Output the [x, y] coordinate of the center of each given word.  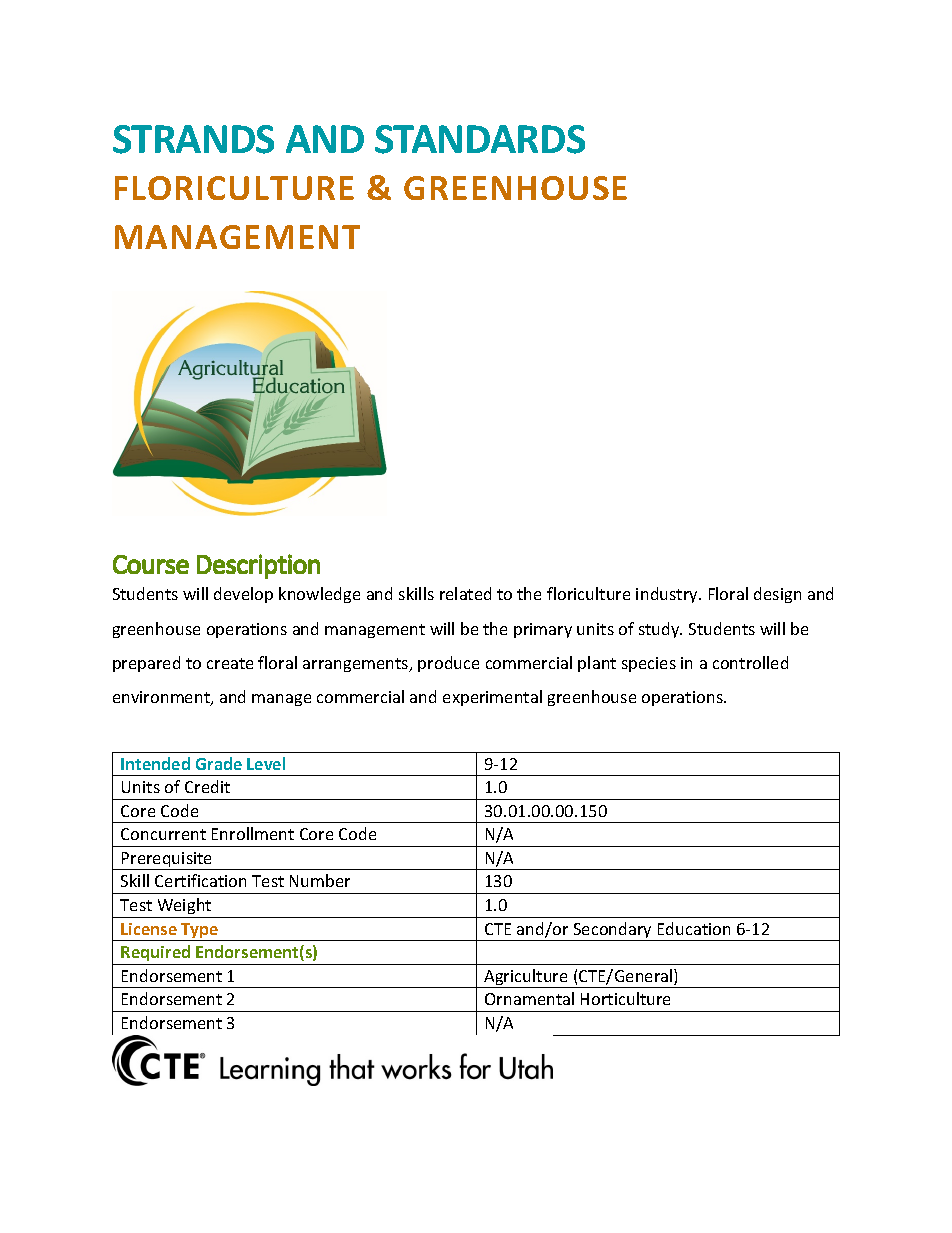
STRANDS [193, 139]
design [777, 595]
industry [668, 595]
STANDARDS [480, 139]
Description [258, 566]
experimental [492, 698]
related [465, 593]
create [230, 663]
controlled [750, 662]
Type [200, 932]
